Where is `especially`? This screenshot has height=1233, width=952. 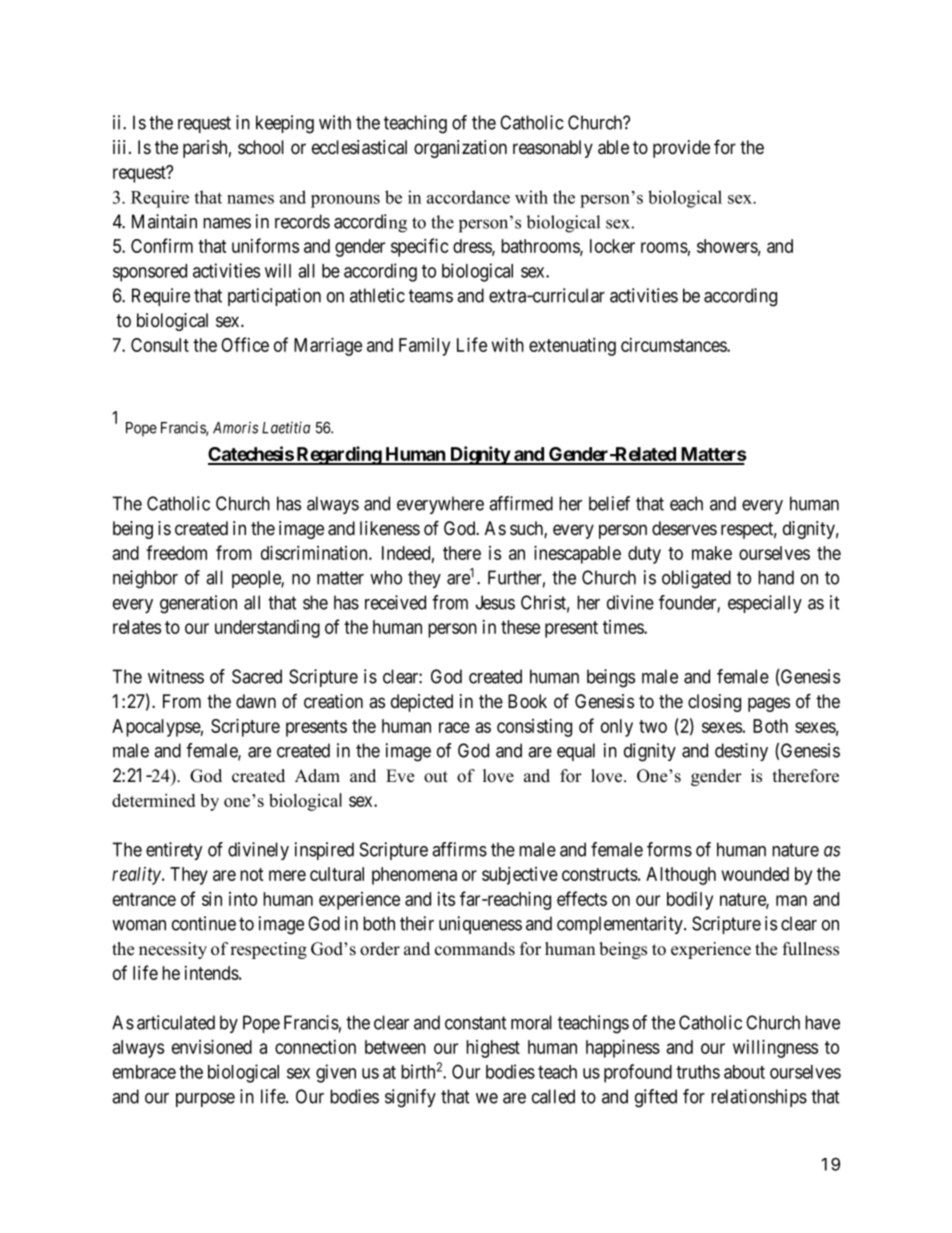
especially is located at coordinates (765, 604).
